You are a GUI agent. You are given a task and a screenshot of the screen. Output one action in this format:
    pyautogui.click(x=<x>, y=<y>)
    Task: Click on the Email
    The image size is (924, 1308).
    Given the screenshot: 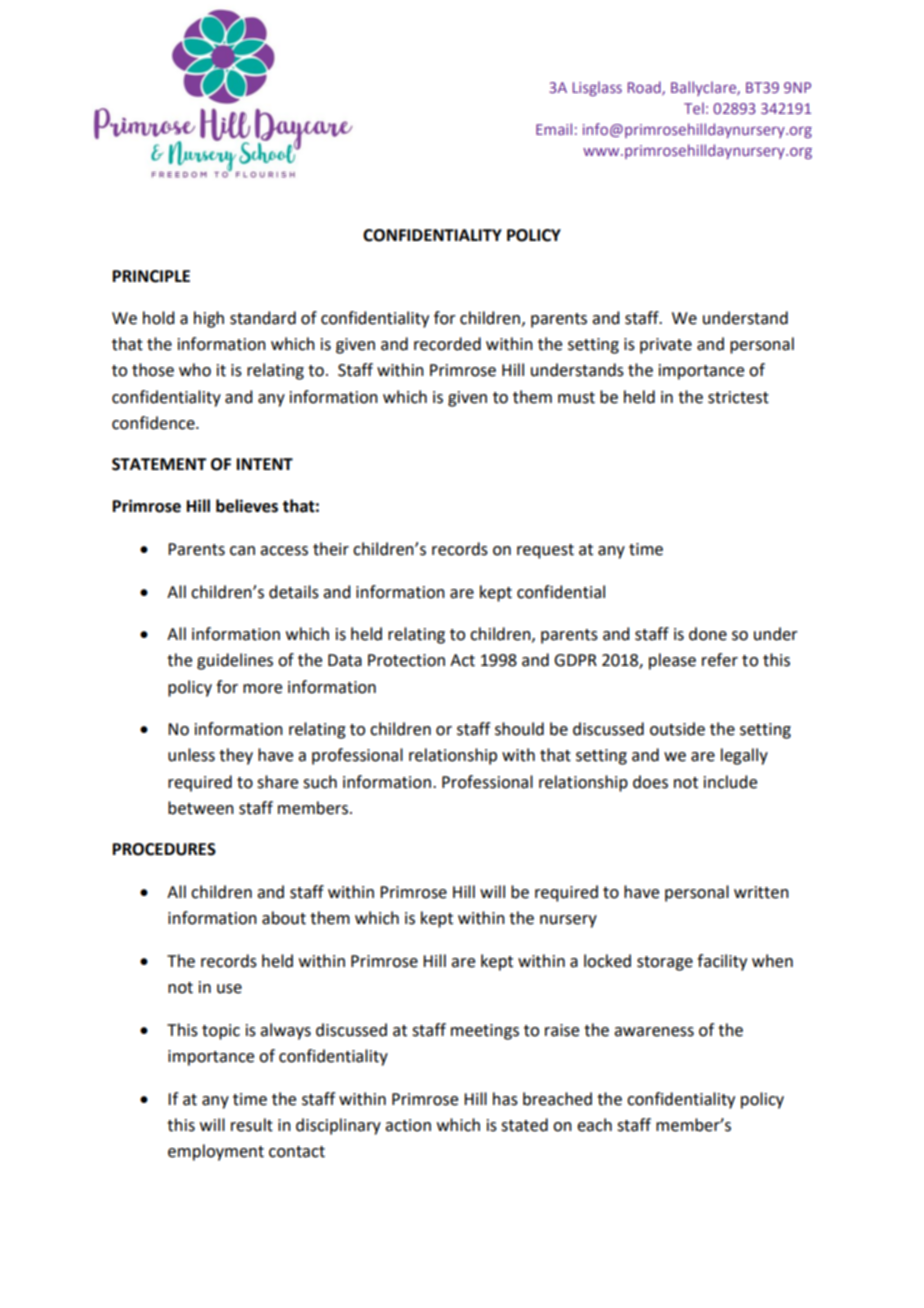 What is the action you would take?
    pyautogui.click(x=554, y=129)
